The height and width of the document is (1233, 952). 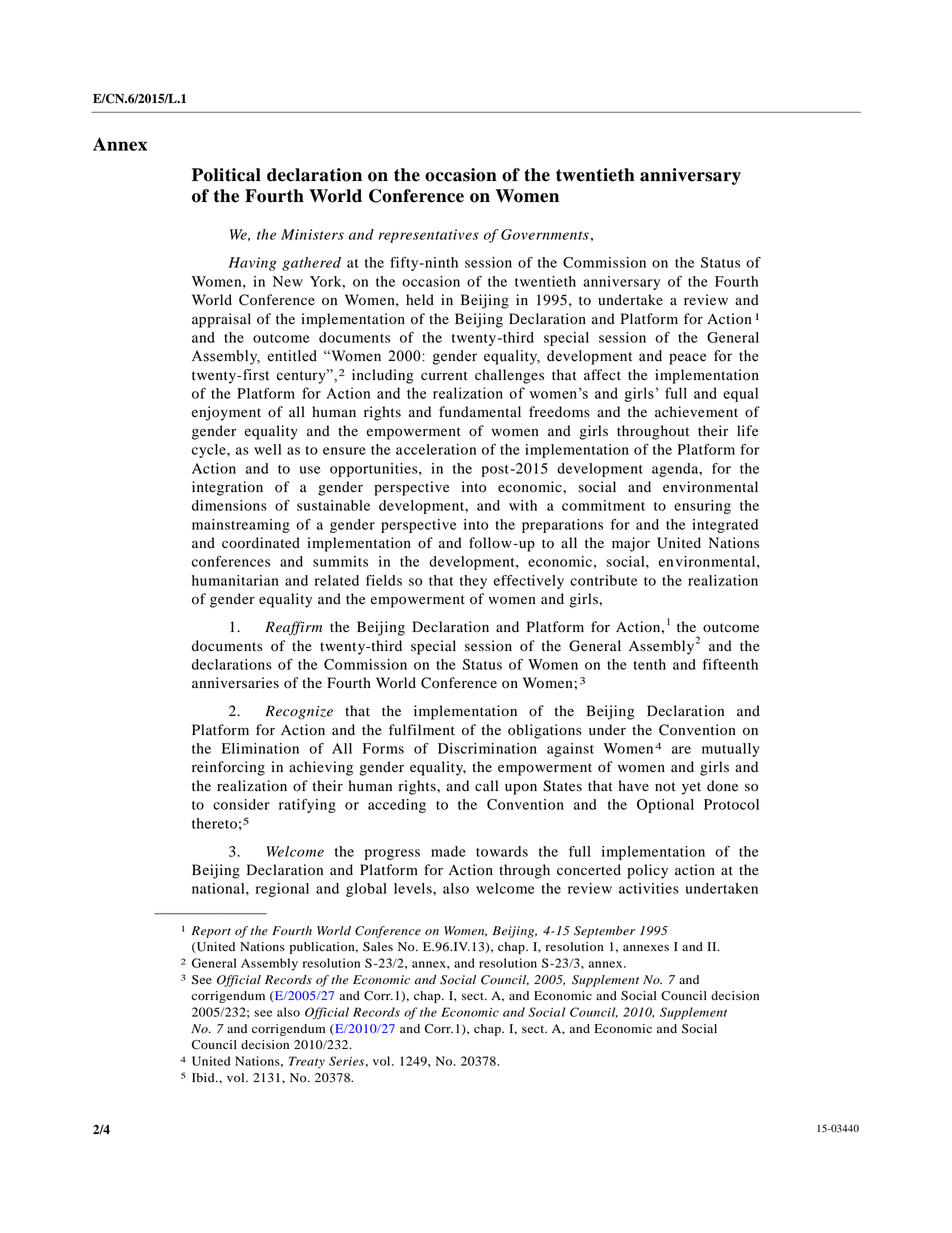 What do you see at coordinates (649, 664) in the document?
I see `tenth` at bounding box center [649, 664].
